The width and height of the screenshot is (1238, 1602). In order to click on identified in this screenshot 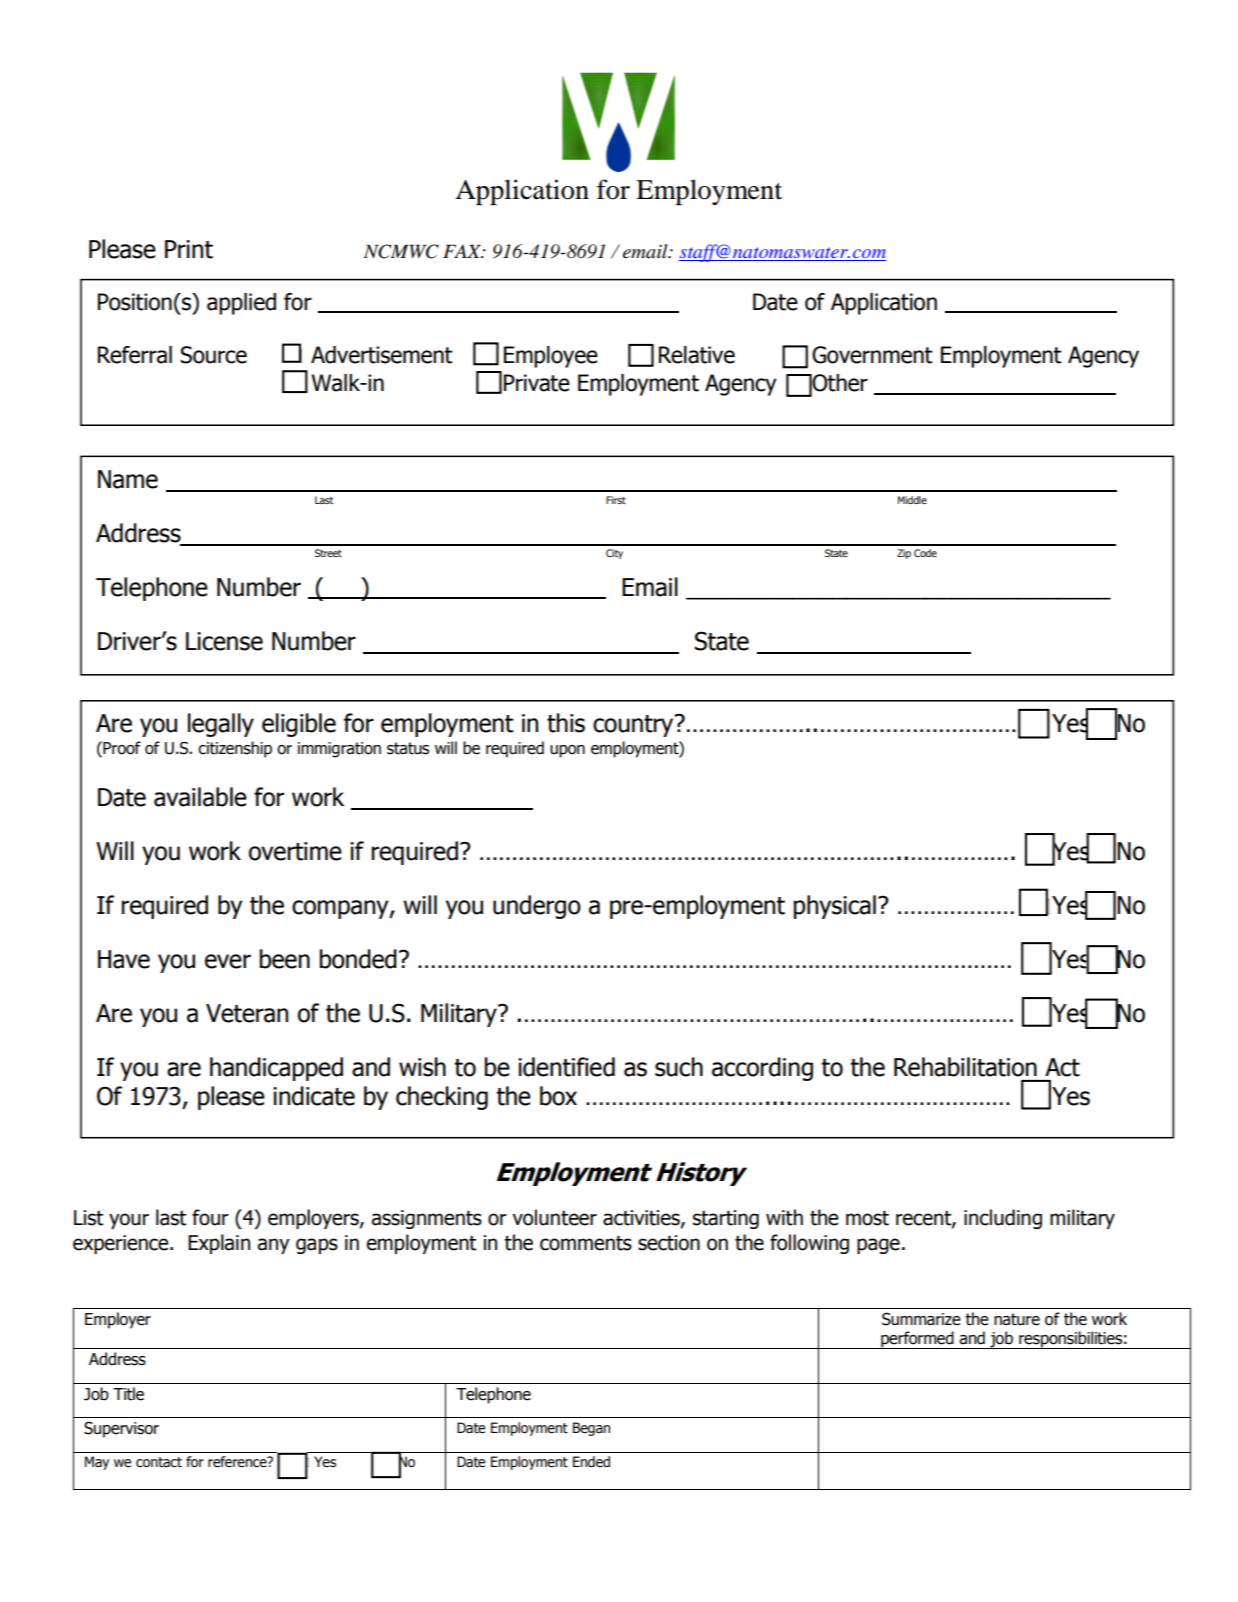, I will do `click(566, 1067)`.
